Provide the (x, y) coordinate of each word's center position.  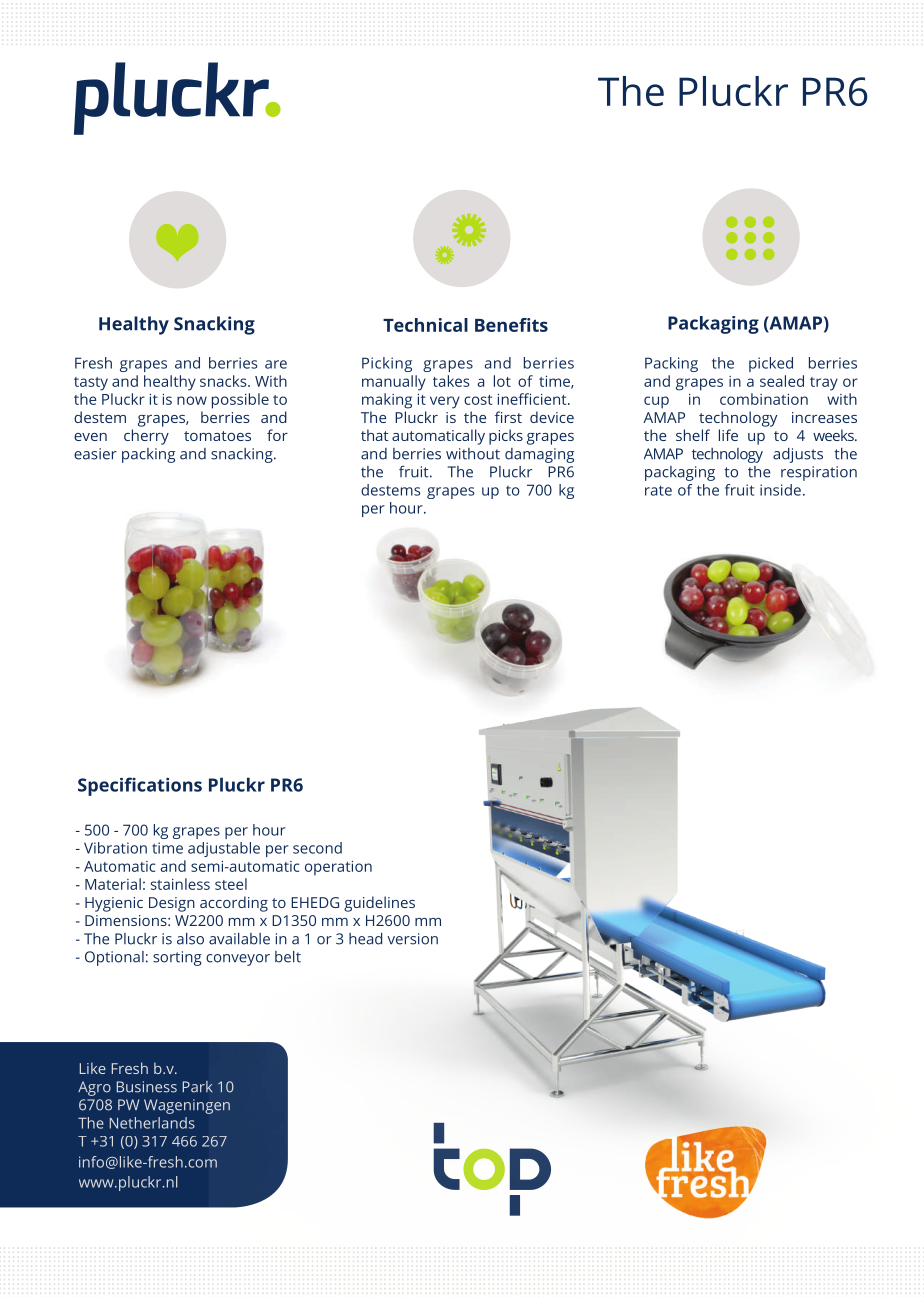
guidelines (379, 904)
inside (780, 490)
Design (172, 904)
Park (197, 1087)
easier (95, 454)
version (412, 939)
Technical (425, 325)
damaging (539, 455)
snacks (224, 381)
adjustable (224, 849)
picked (771, 364)
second (317, 848)
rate (658, 490)
